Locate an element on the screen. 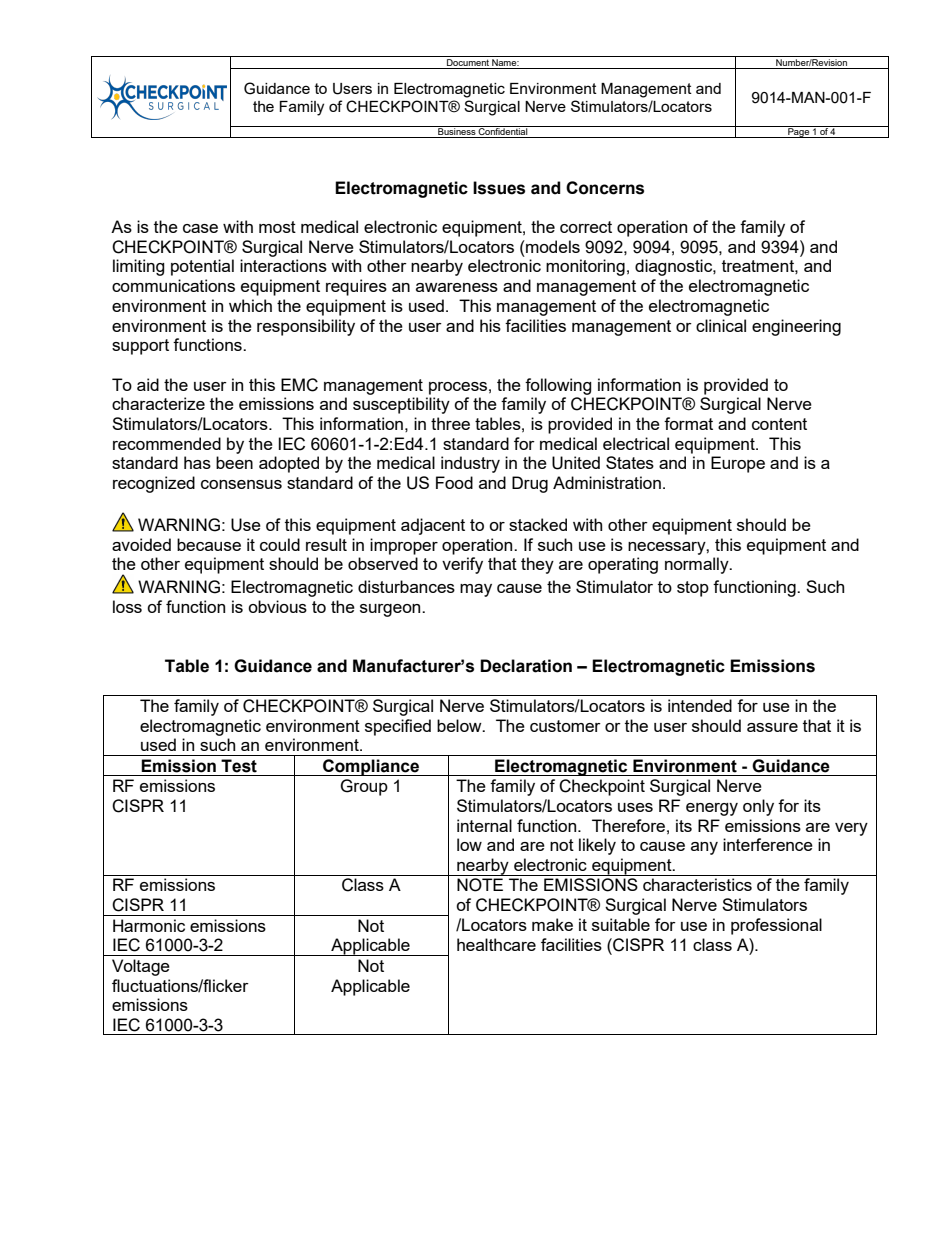 This screenshot has width=952, height=1233. professional is located at coordinates (776, 926).
